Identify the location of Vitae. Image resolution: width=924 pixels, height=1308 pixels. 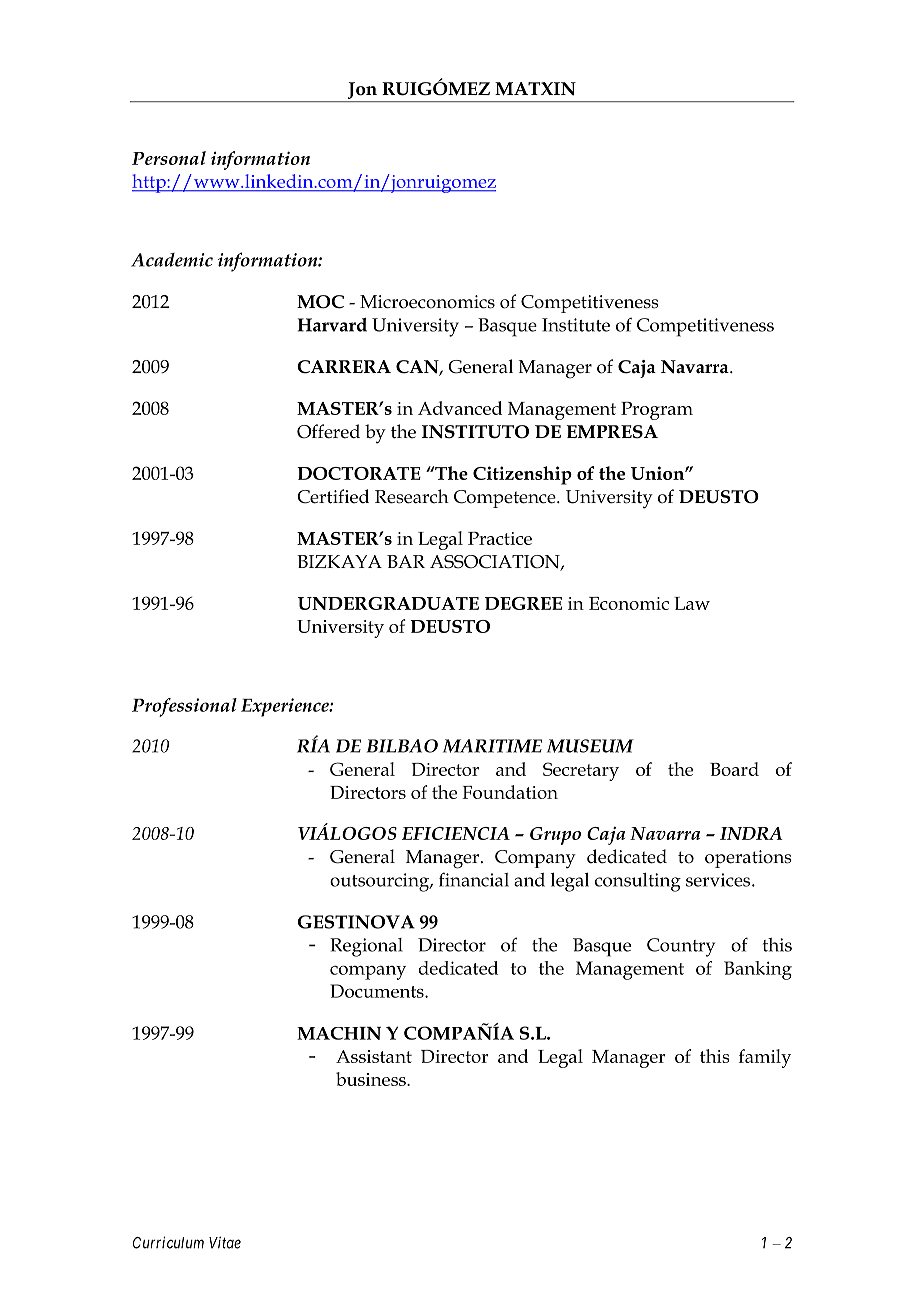
(225, 1242).
